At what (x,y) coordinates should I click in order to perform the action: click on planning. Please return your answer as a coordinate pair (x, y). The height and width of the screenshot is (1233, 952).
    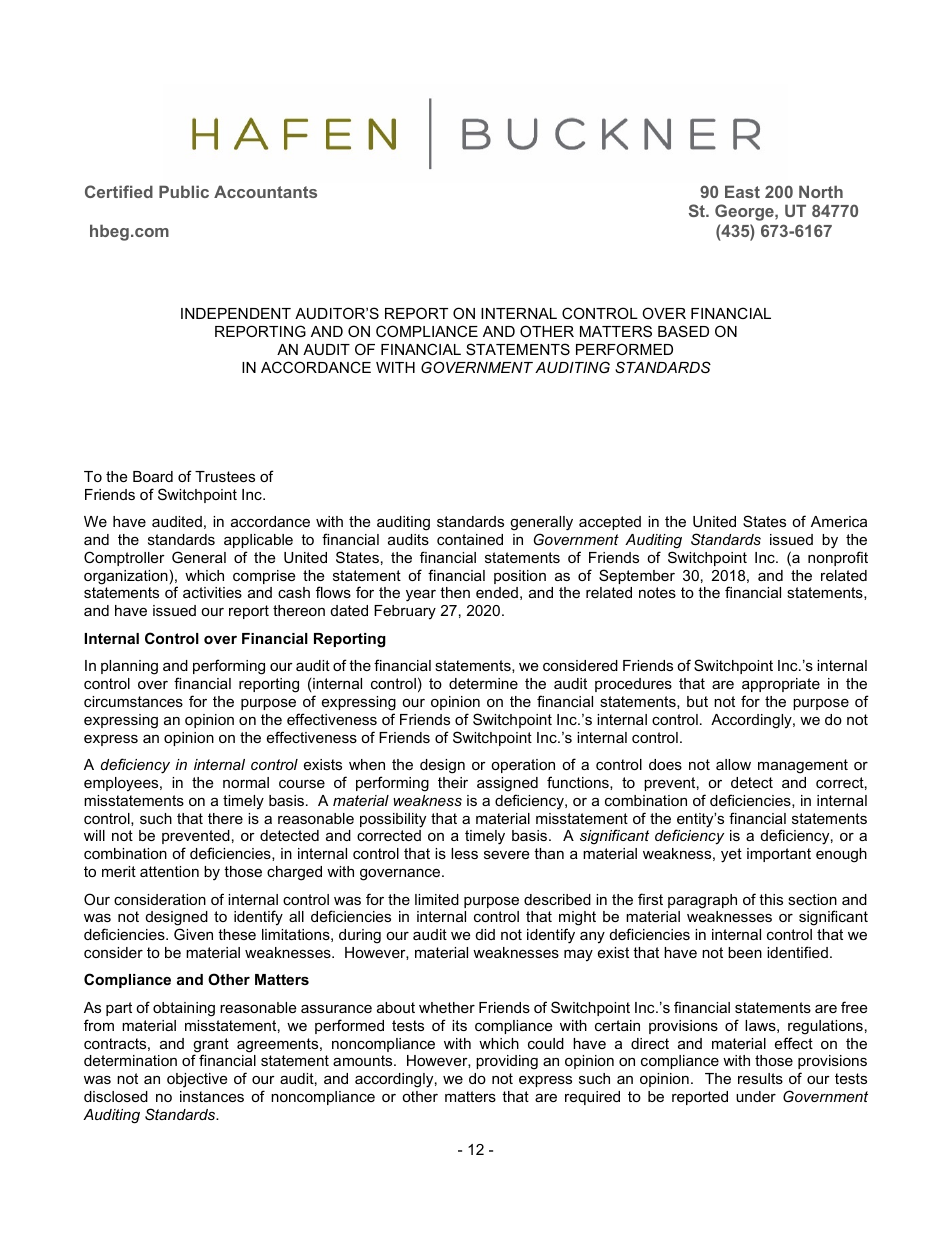
    Looking at the image, I should click on (129, 667).
